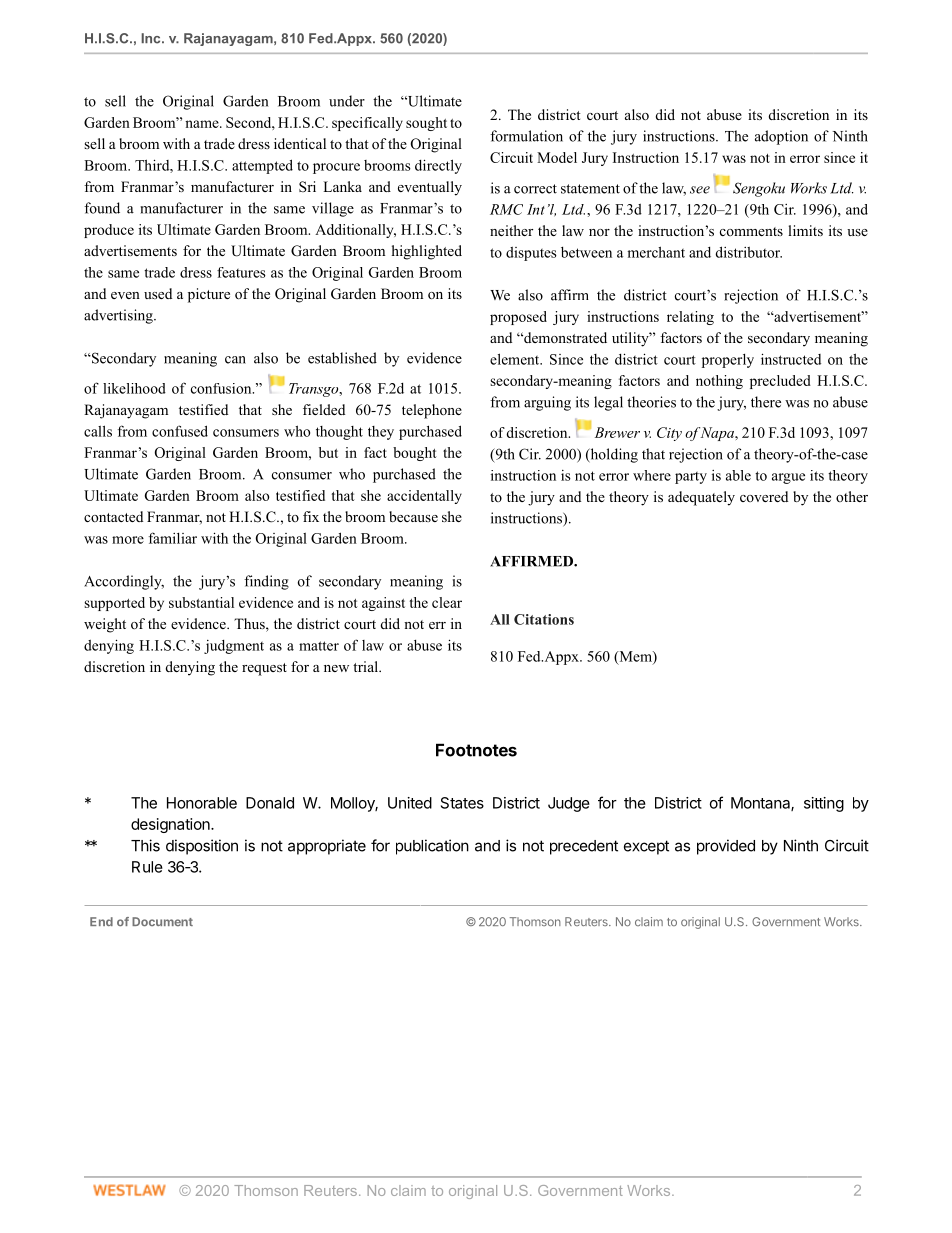 This screenshot has height=1233, width=952. What do you see at coordinates (426, 124) in the screenshot?
I see `sought` at bounding box center [426, 124].
